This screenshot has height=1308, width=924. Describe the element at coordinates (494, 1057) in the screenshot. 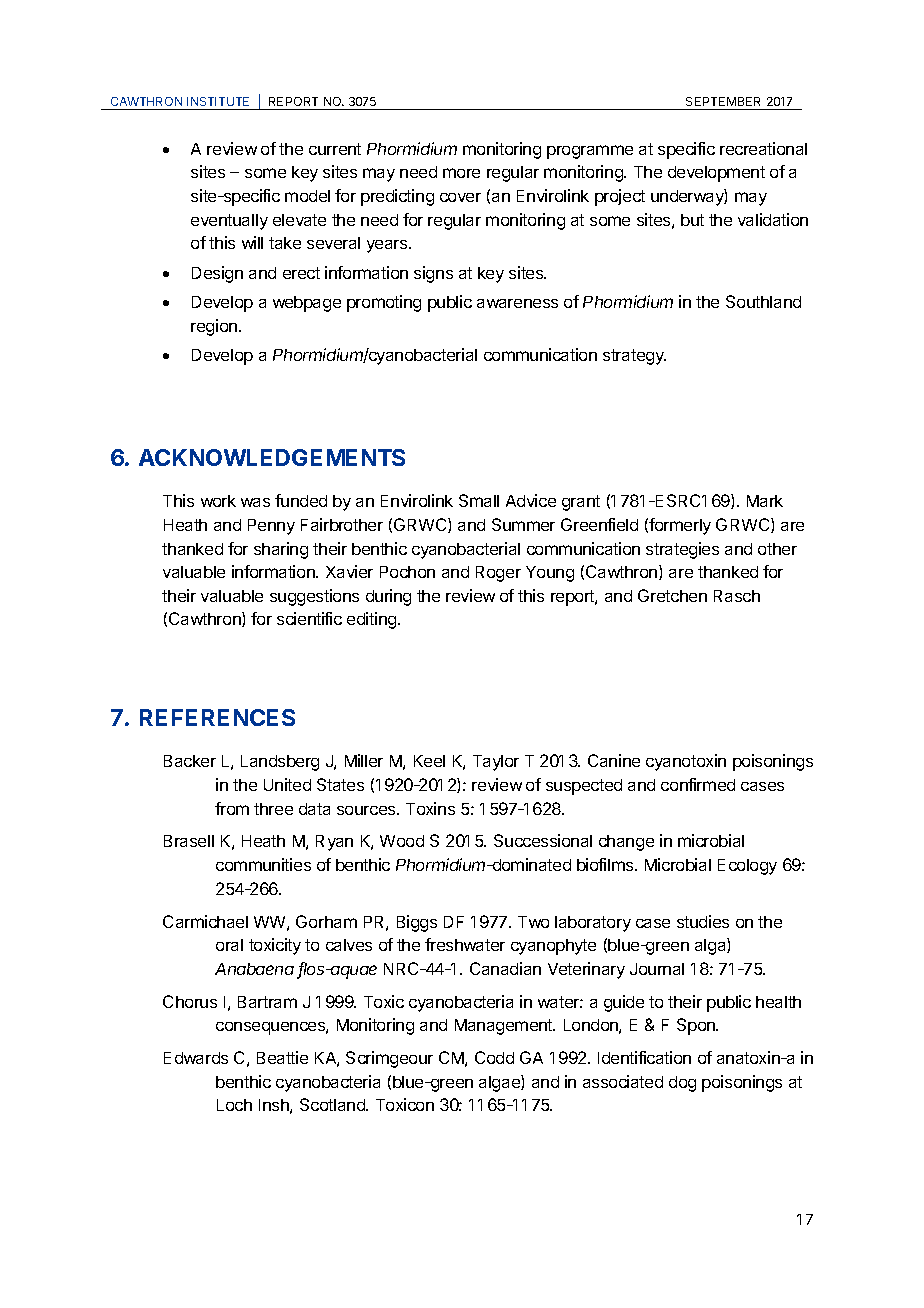

I see `Codd` at that location.
